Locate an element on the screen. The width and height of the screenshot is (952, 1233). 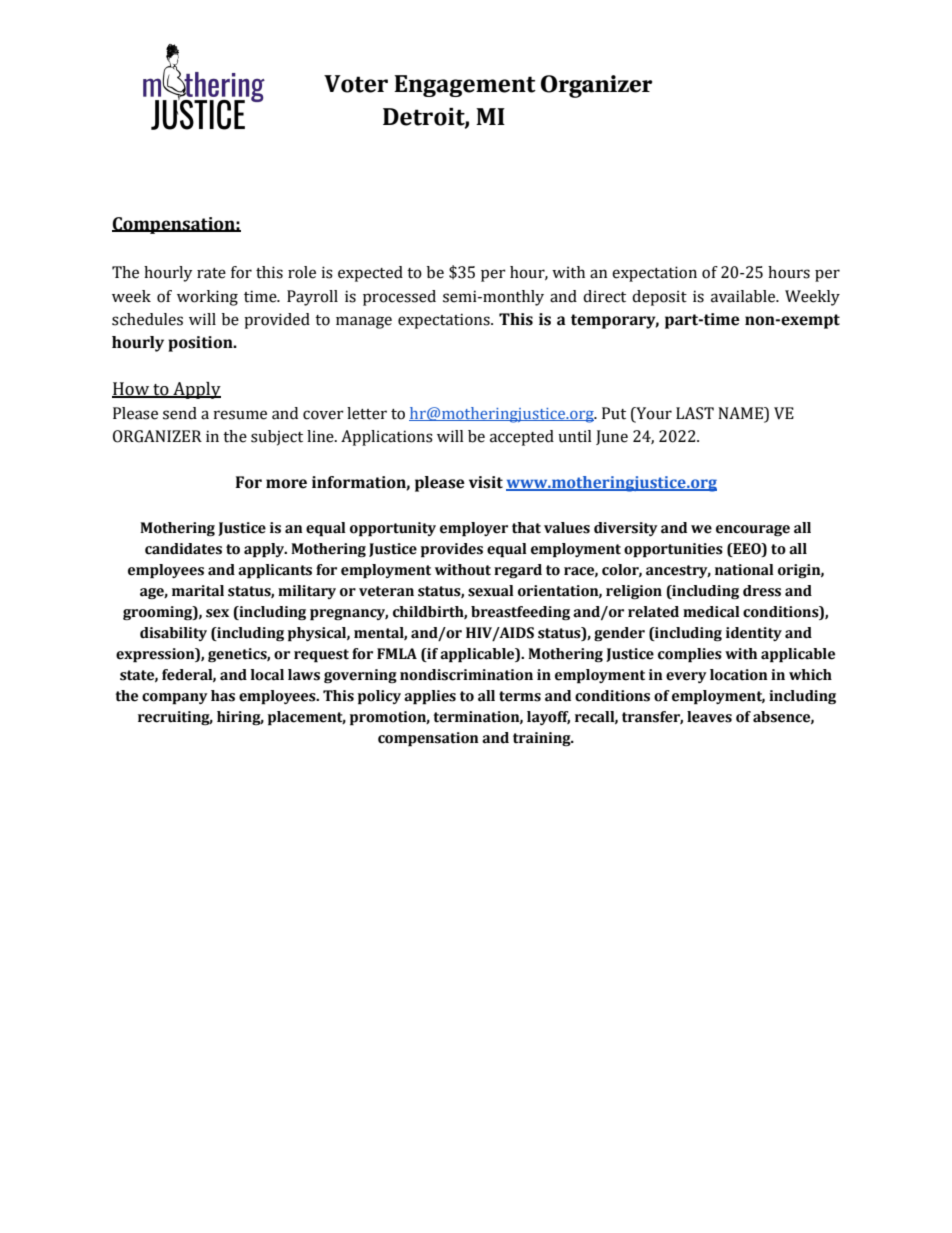
encourage is located at coordinates (753, 530).
